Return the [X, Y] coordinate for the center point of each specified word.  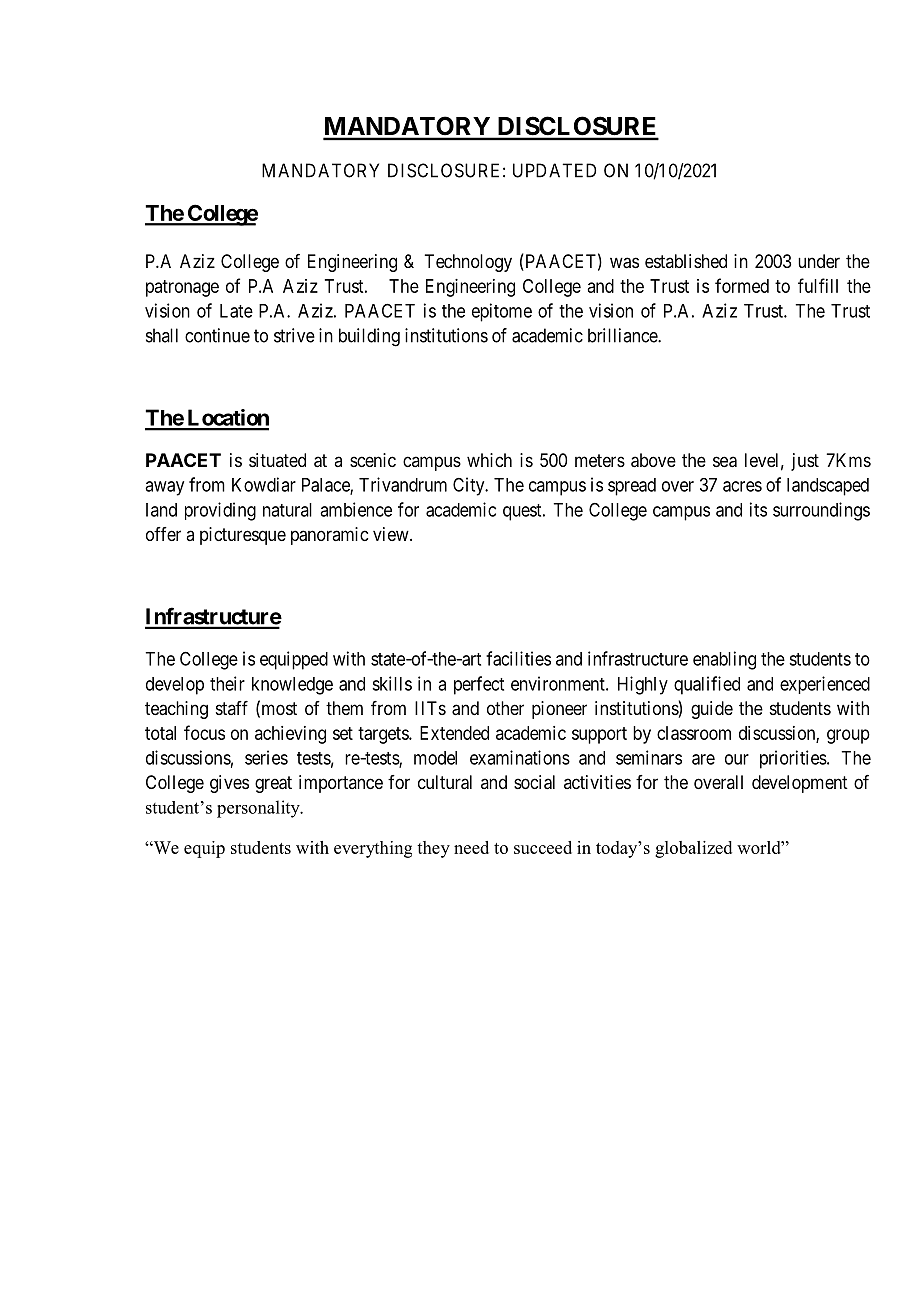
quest [523, 512]
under [819, 261]
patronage [182, 288]
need [471, 847]
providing [220, 511]
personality [259, 809]
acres [742, 486]
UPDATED [554, 170]
